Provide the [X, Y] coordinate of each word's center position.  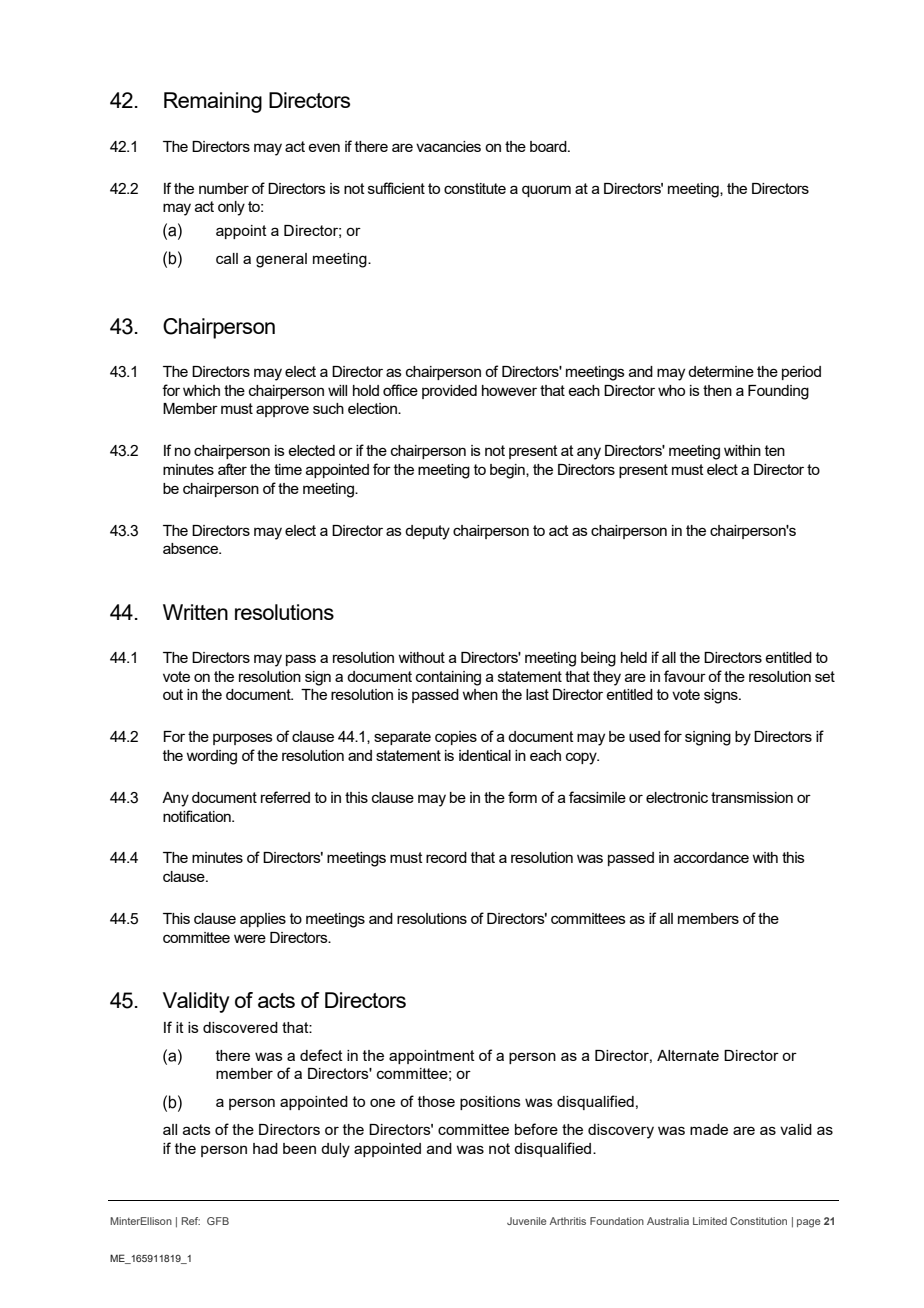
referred [285, 797]
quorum [546, 191]
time [288, 469]
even [324, 147]
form [522, 797]
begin [508, 471]
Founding [778, 392]
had [265, 1148]
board [549, 146]
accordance [711, 857]
